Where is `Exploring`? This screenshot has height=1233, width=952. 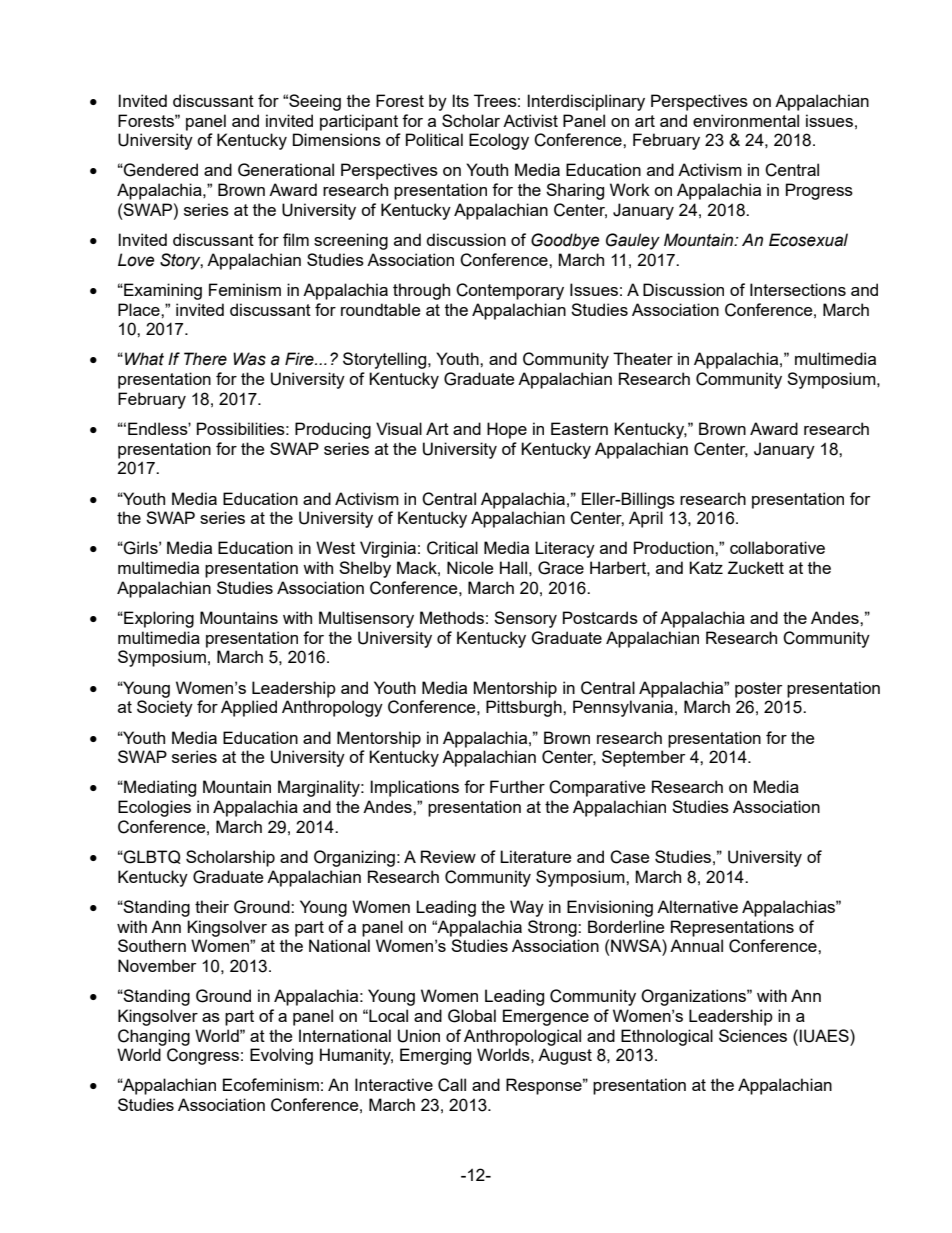
Exploring is located at coordinates (158, 619).
